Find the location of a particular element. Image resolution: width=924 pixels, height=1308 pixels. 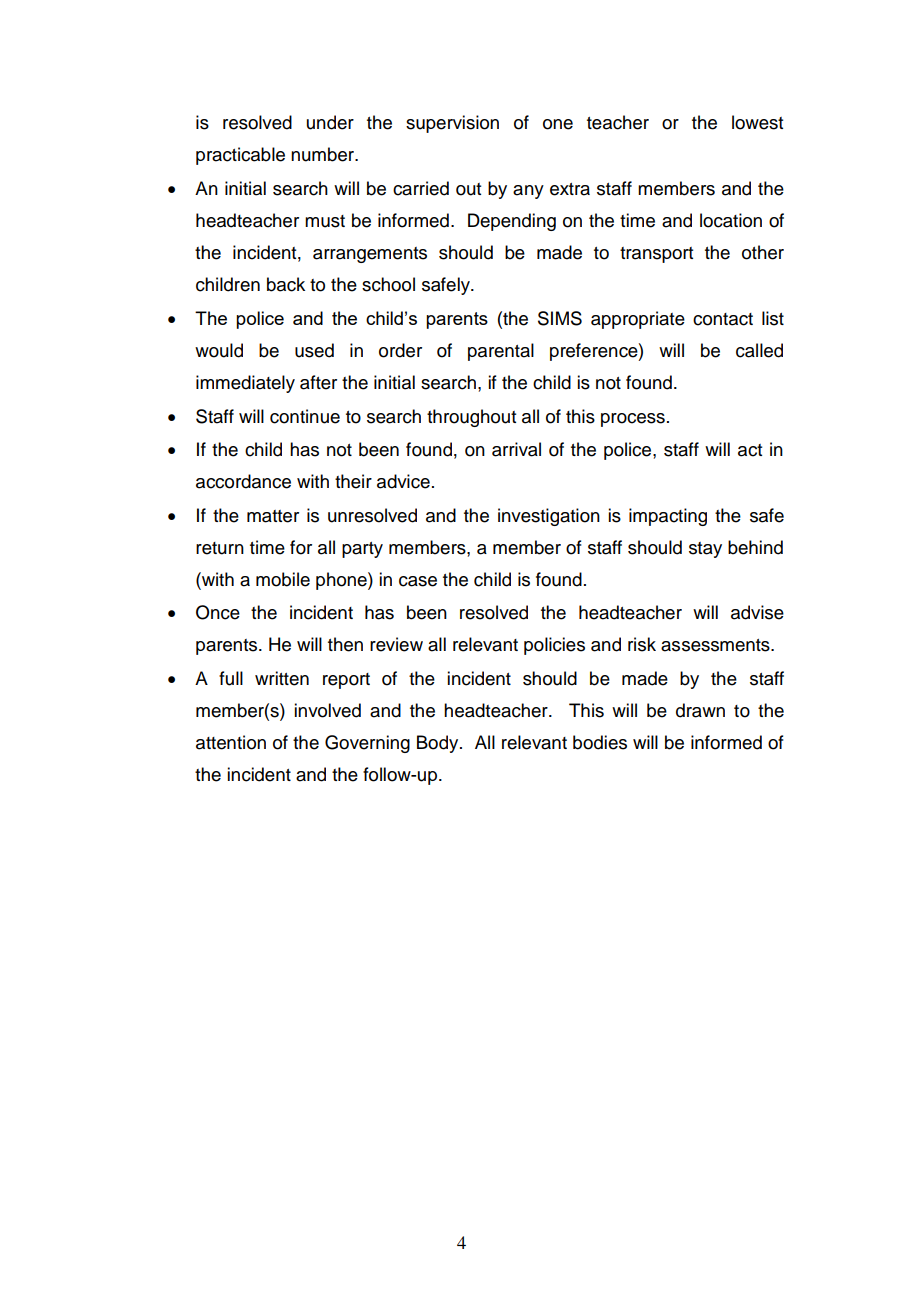

accordance is located at coordinates (243, 481).
